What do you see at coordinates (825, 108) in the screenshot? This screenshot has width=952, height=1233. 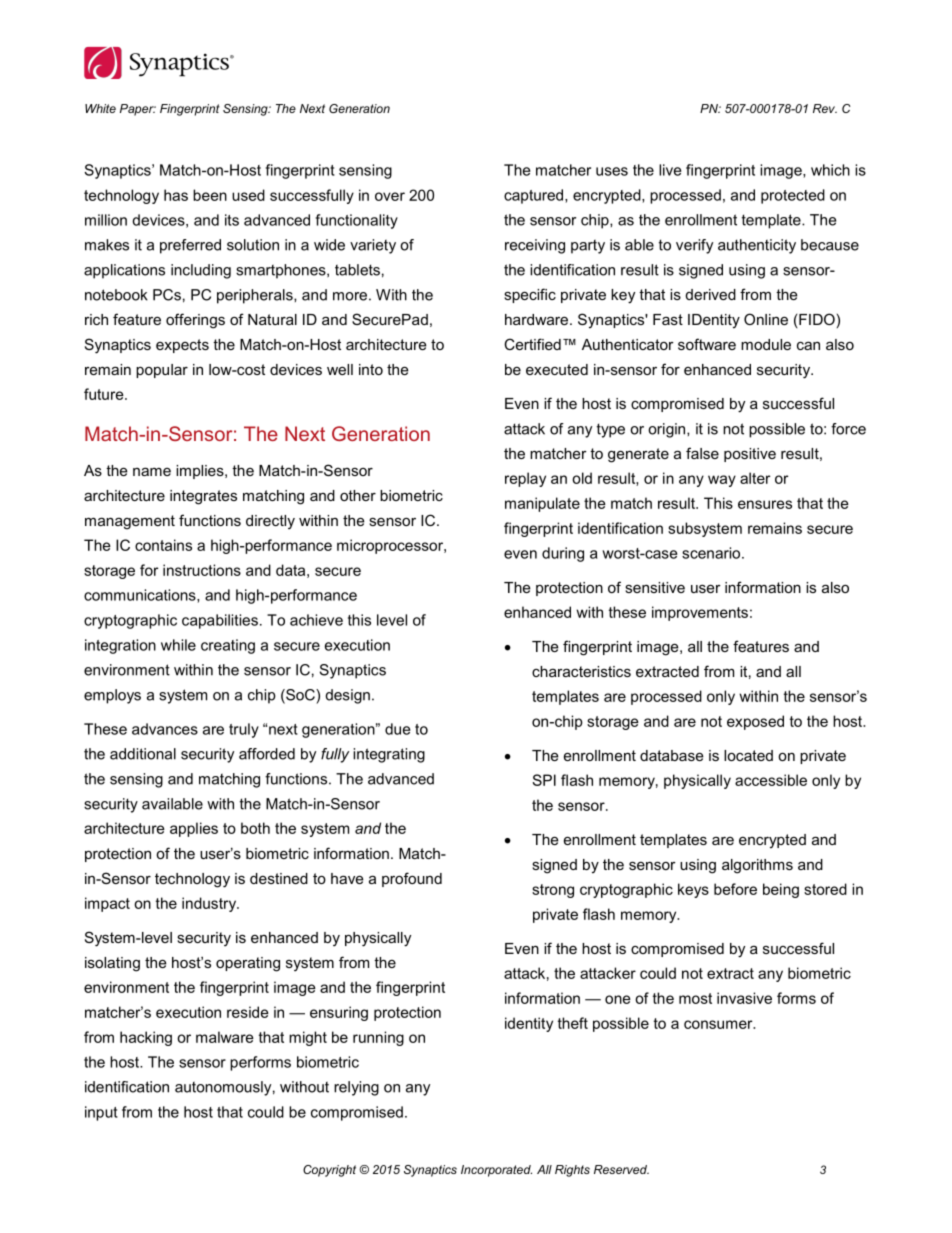 I see `Rev` at bounding box center [825, 108].
